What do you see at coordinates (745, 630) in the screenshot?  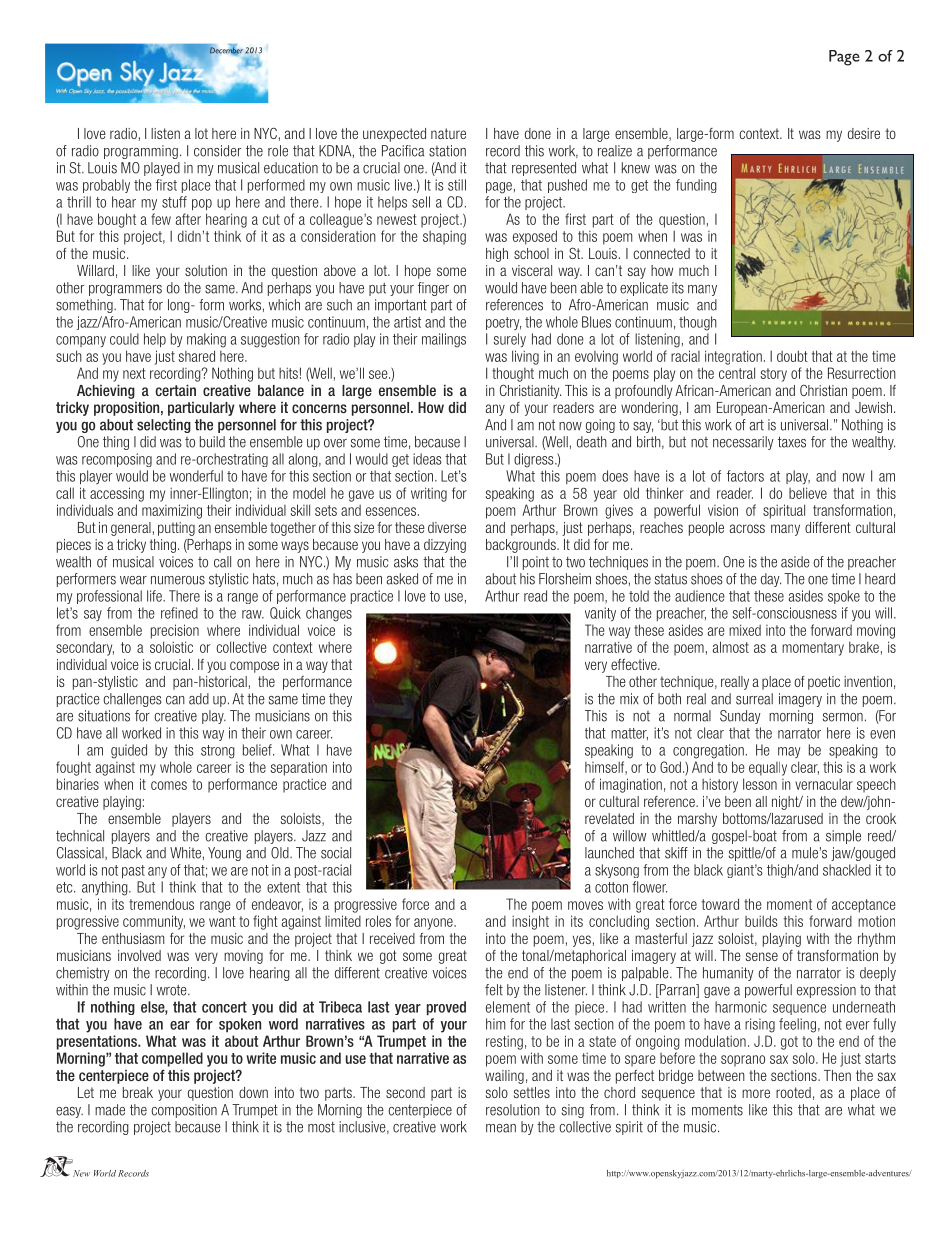 I see `mixed` at bounding box center [745, 630].
